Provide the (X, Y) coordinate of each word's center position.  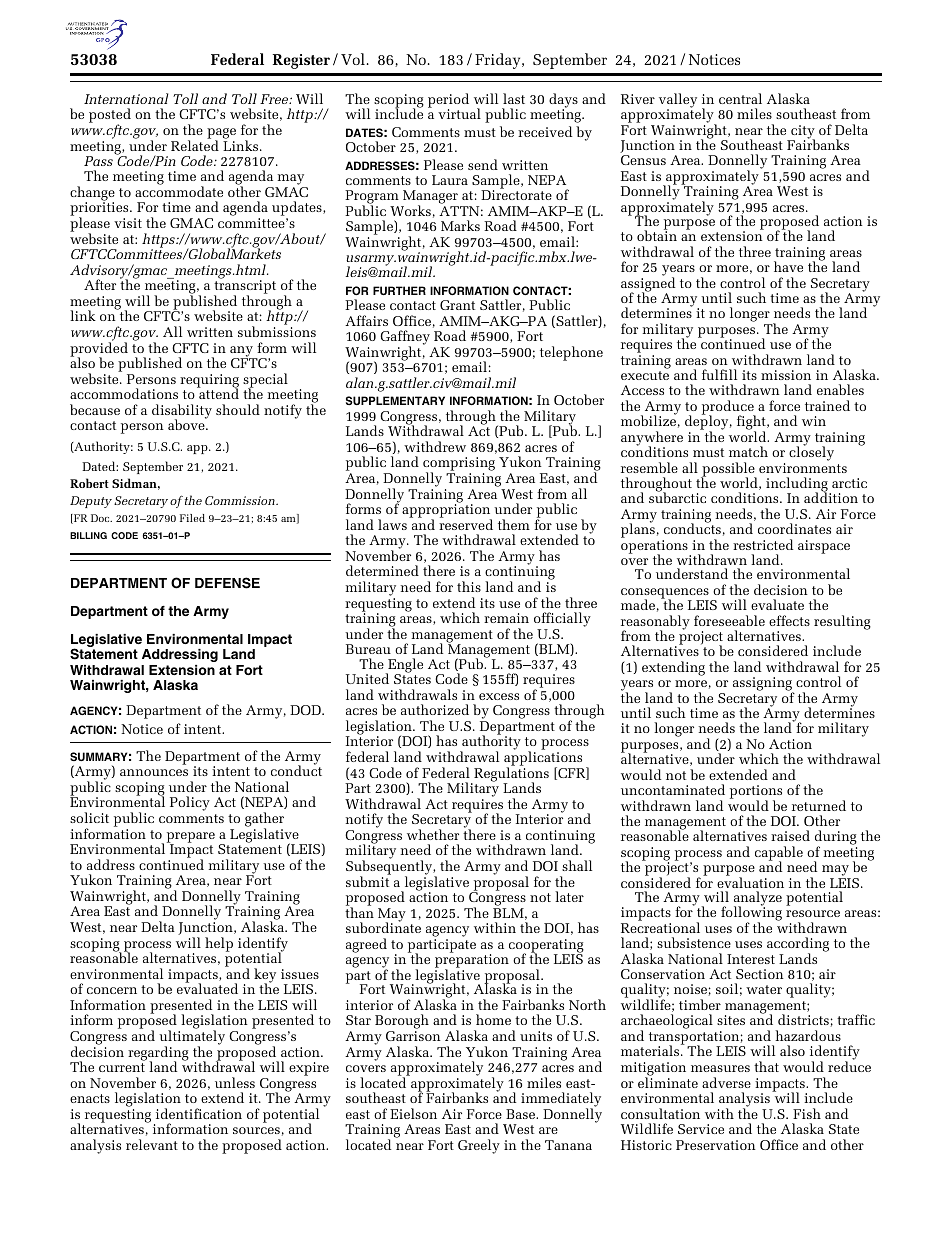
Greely (479, 1146)
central (740, 98)
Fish (807, 1113)
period (448, 101)
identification (199, 1113)
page (221, 134)
